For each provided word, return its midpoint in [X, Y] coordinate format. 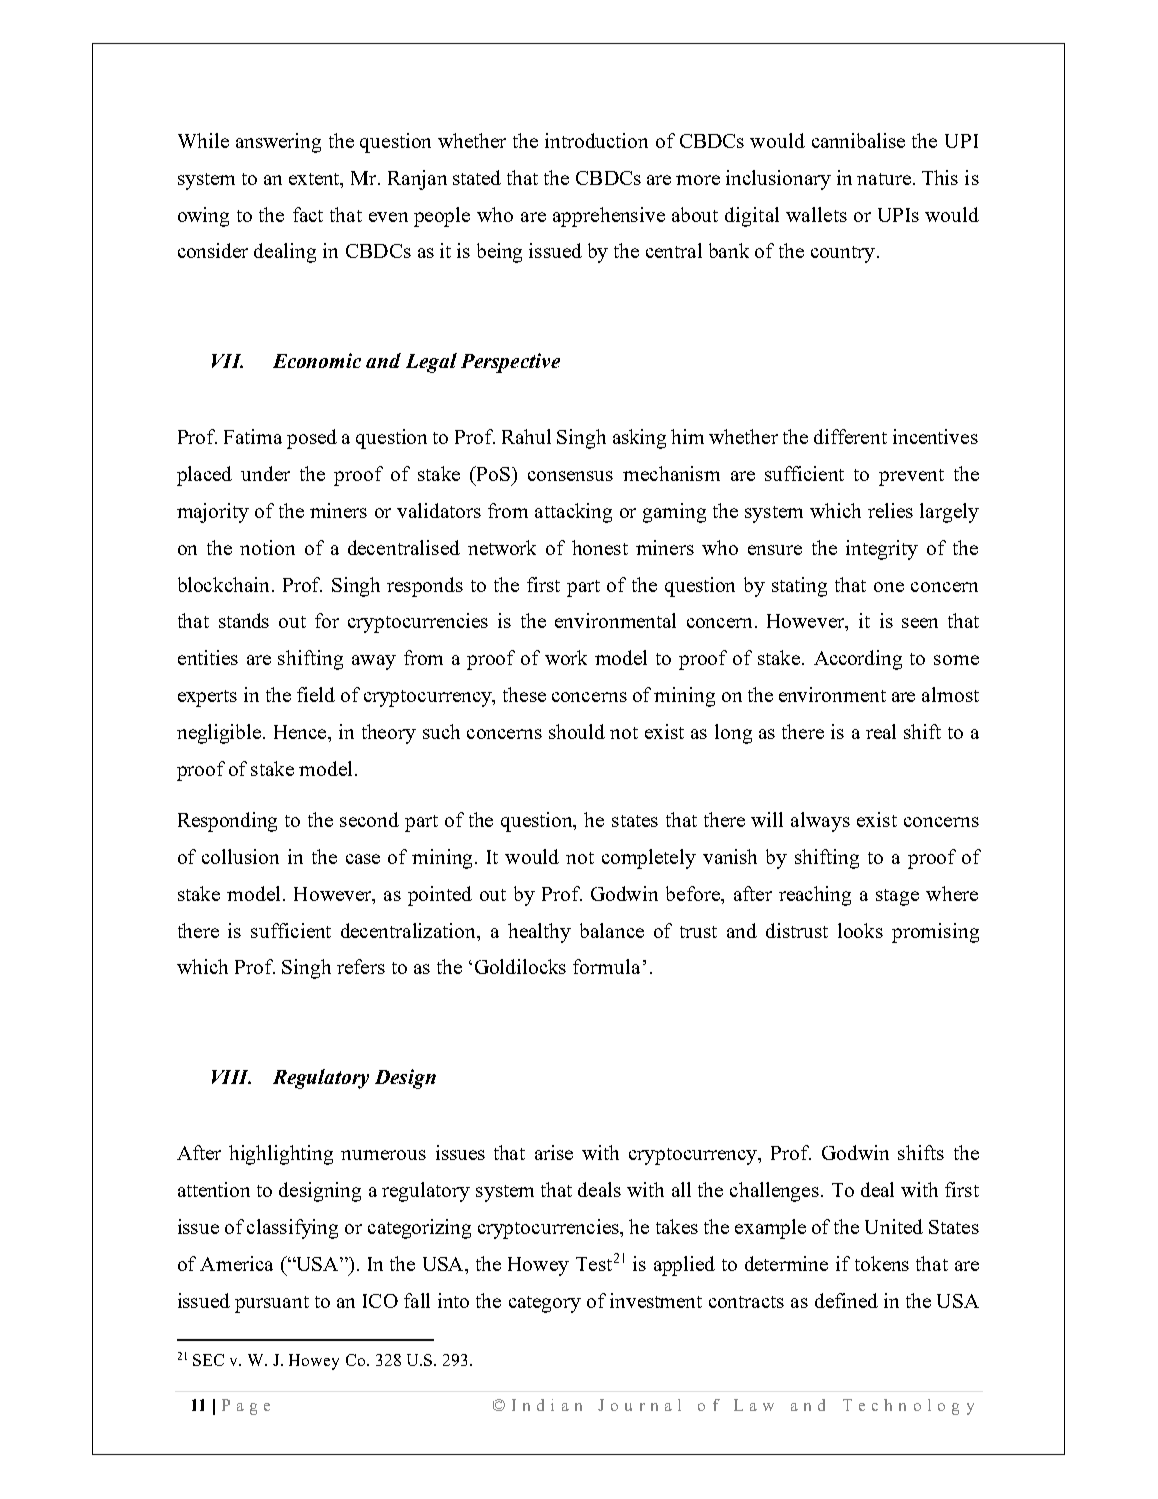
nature [884, 179]
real [881, 731]
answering [278, 143]
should [577, 731]
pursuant [272, 1304]
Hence [302, 733]
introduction [596, 140]
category [545, 1304]
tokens [882, 1263]
